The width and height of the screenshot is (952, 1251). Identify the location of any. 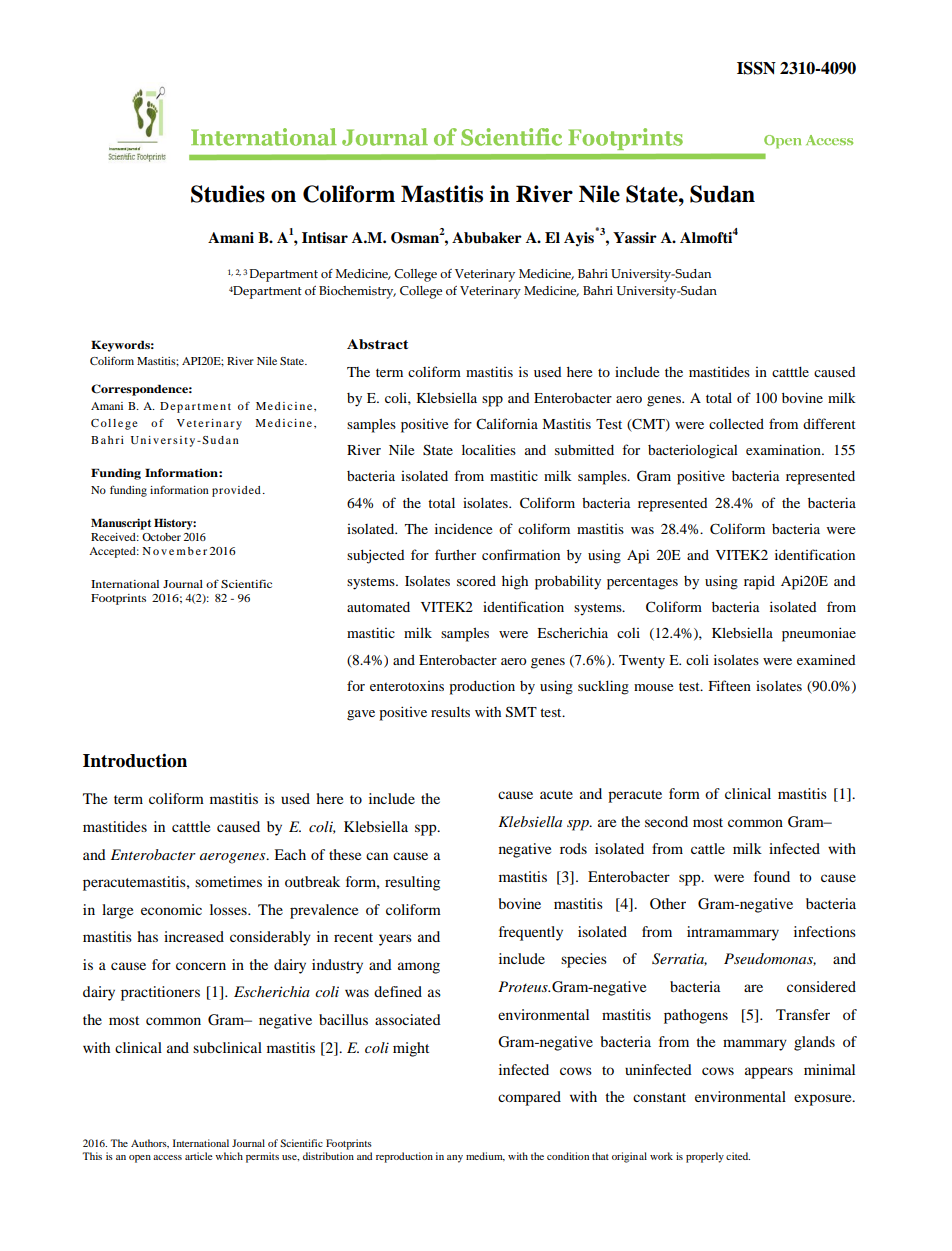
(455, 1159).
